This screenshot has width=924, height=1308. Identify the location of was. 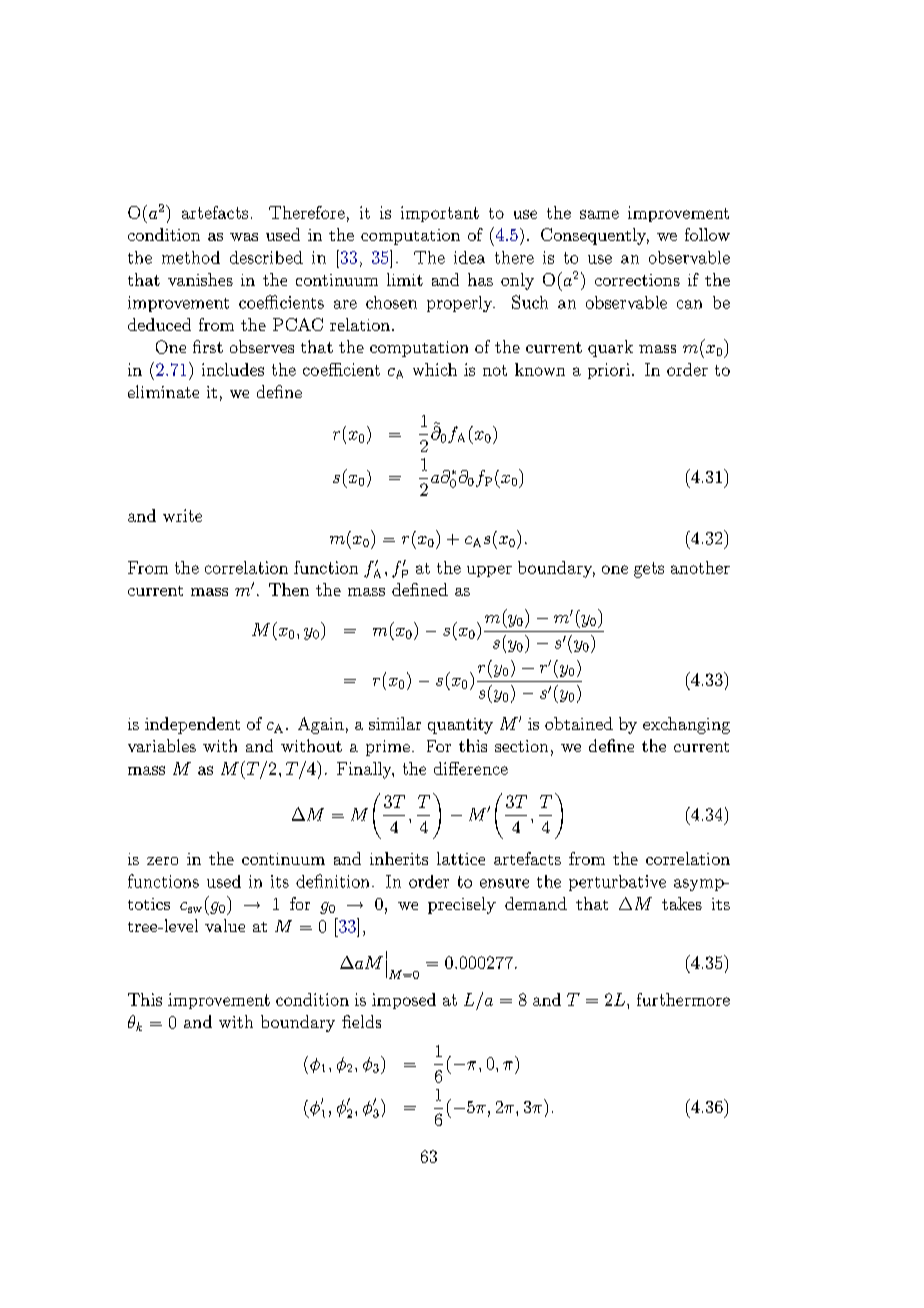
(244, 237).
